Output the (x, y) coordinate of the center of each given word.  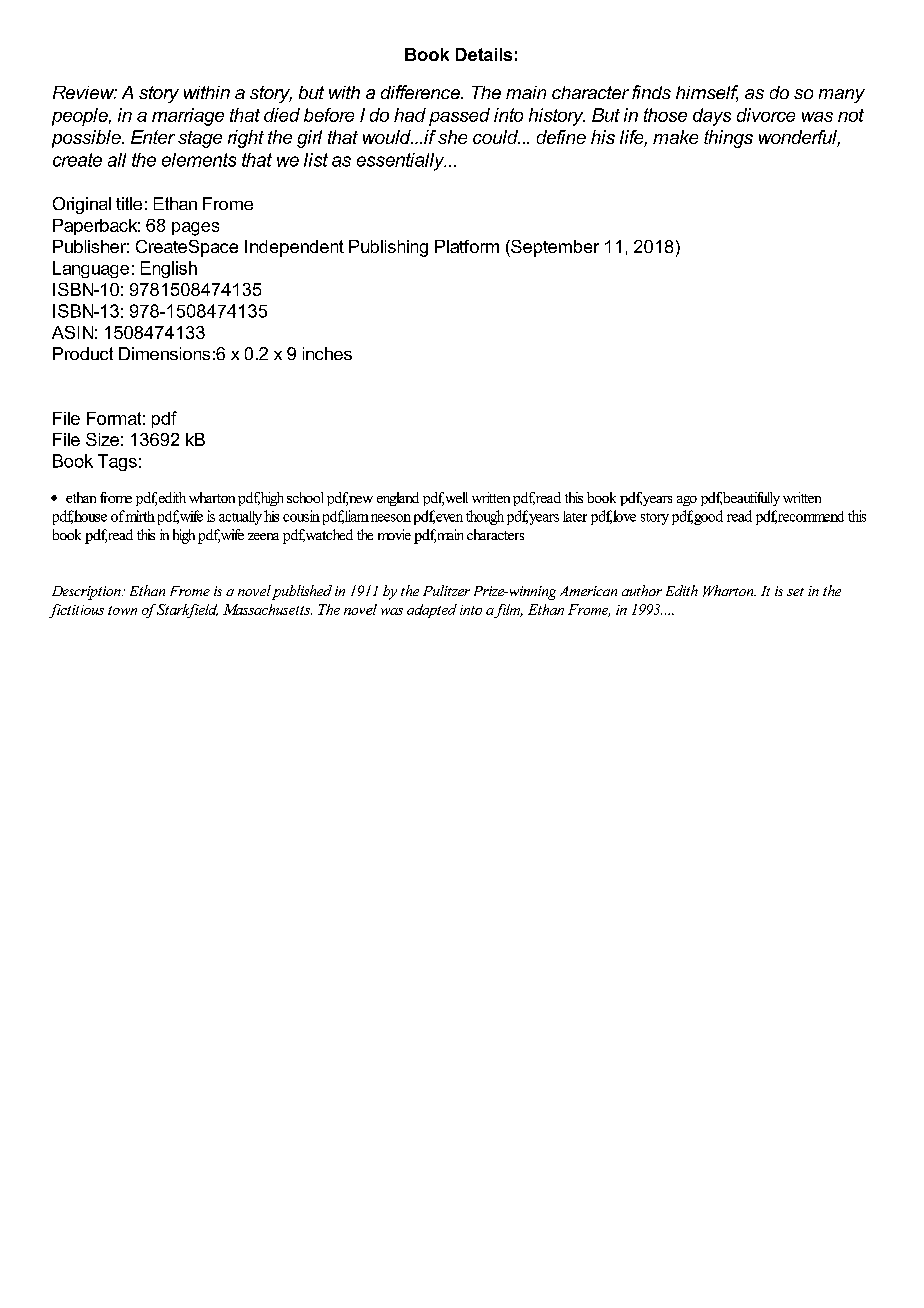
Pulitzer (446, 590)
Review (85, 92)
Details (484, 54)
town (122, 610)
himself (707, 93)
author (642, 590)
